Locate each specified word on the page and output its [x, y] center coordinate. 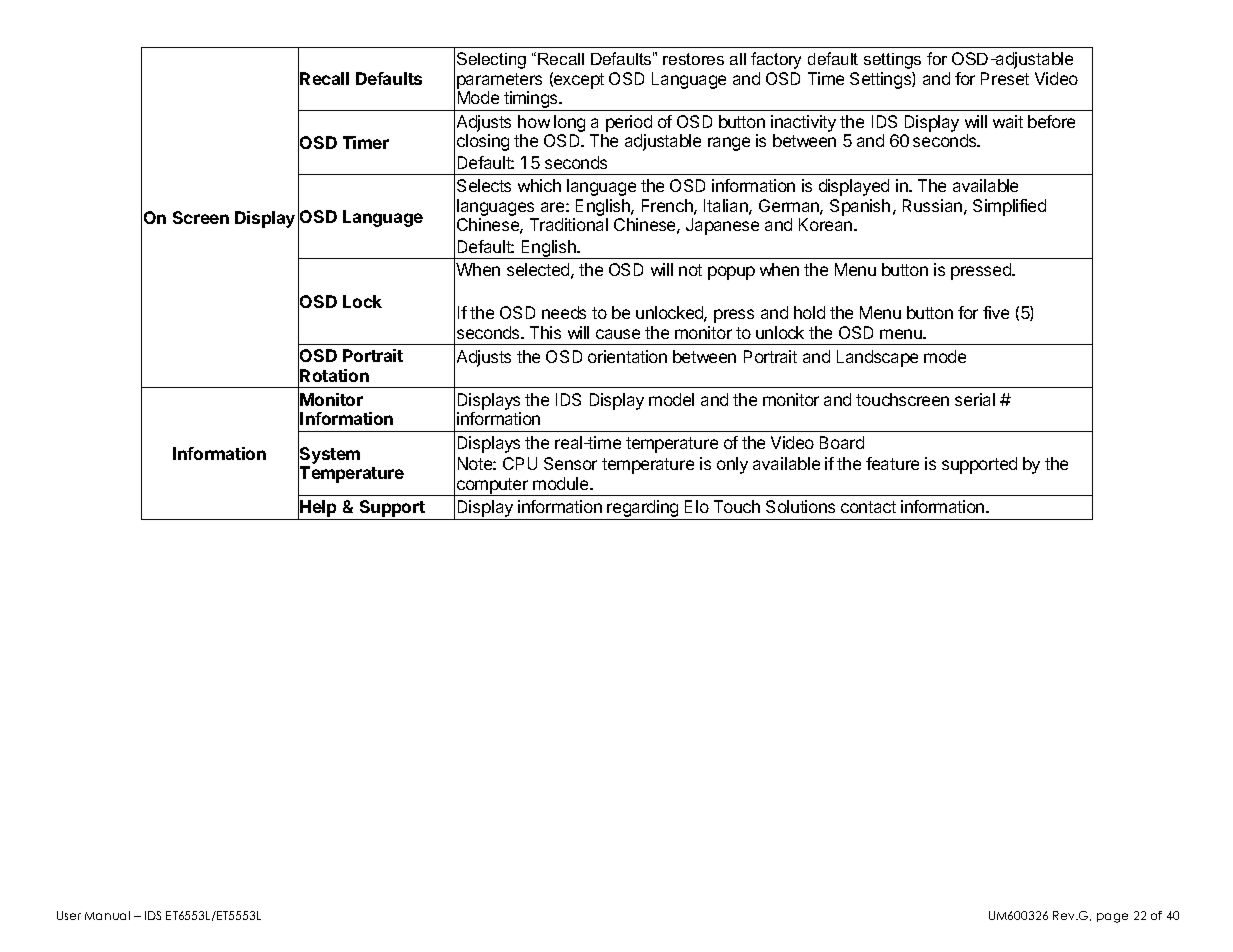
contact [868, 507]
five [996, 312]
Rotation [334, 375]
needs [564, 312]
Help [319, 510]
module [562, 483]
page [1112, 918]
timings [531, 101]
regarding [643, 510]
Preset [1005, 78]
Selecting [491, 60]
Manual [107, 915]
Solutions [800, 506]
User [69, 915]
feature [892, 463]
